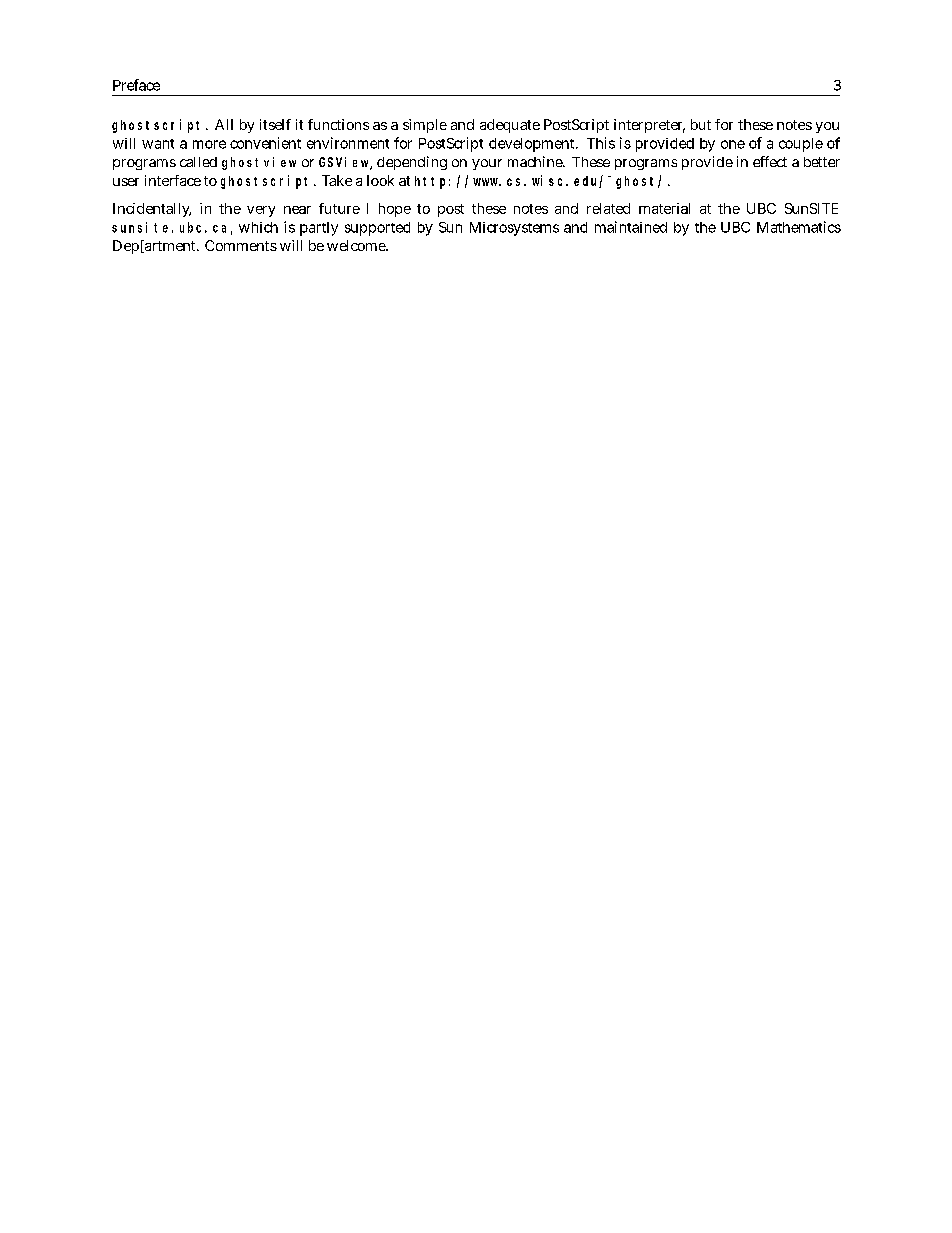 This screenshot has height=1233, width=952. What do you see at coordinates (487, 164) in the screenshot?
I see `your` at bounding box center [487, 164].
